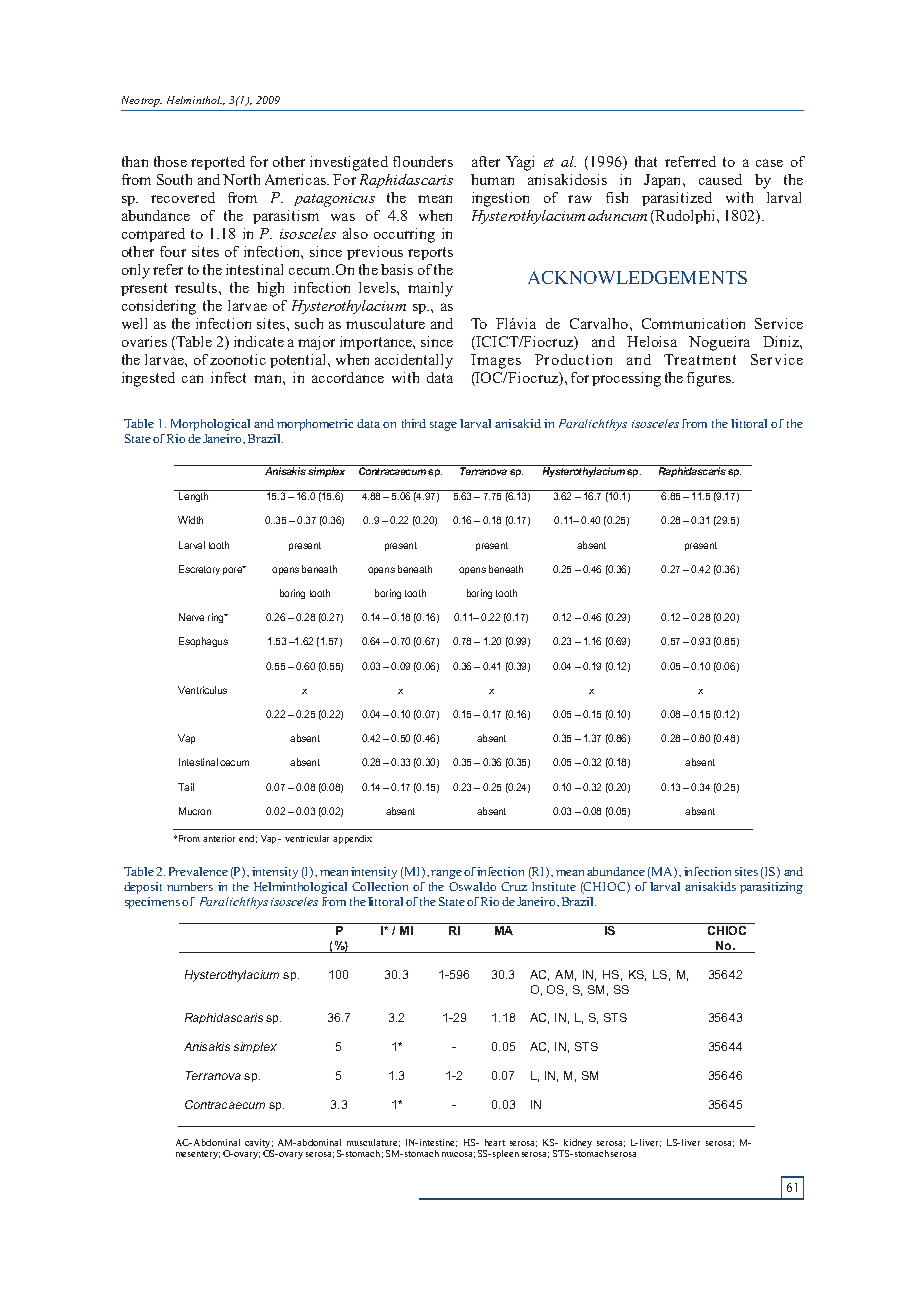 This image has height=1296, width=924. I want to click on Treatment, so click(700, 359).
